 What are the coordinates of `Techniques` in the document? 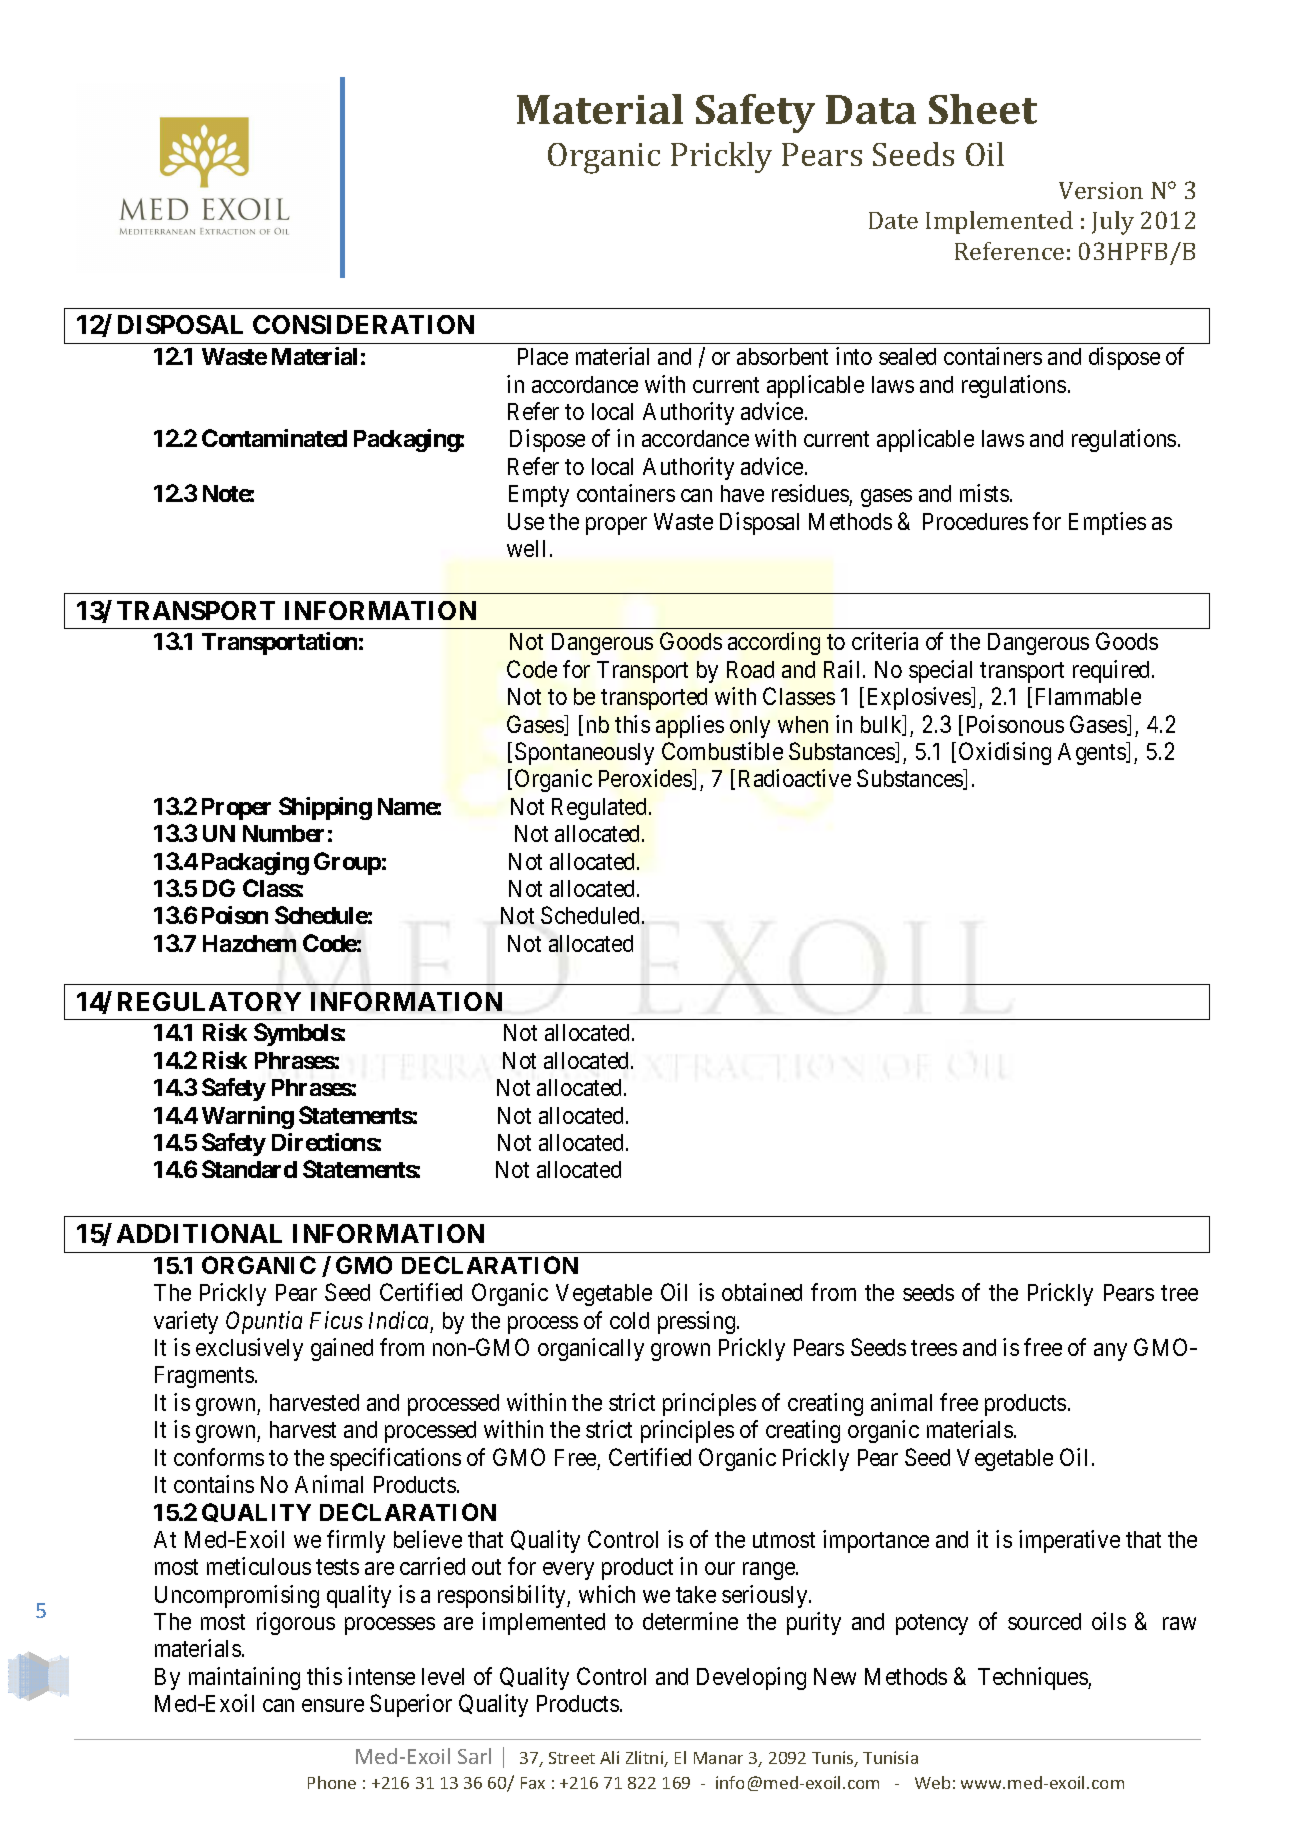 It's located at (1033, 1678).
